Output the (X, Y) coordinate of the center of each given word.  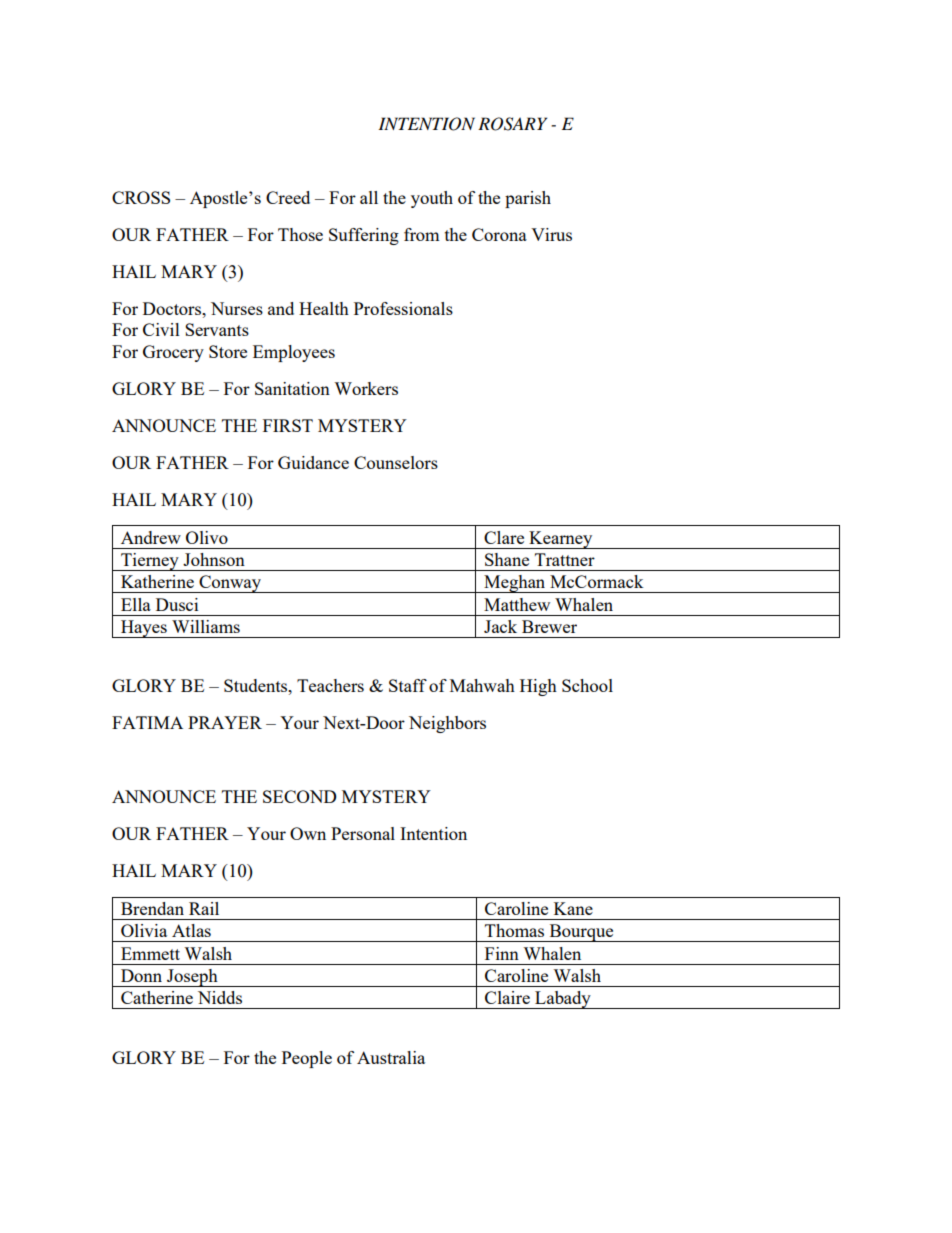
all (369, 197)
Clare (504, 537)
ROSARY (512, 124)
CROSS (141, 197)
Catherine (157, 997)
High (538, 687)
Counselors (396, 462)
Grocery (173, 353)
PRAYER (225, 722)
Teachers (330, 685)
